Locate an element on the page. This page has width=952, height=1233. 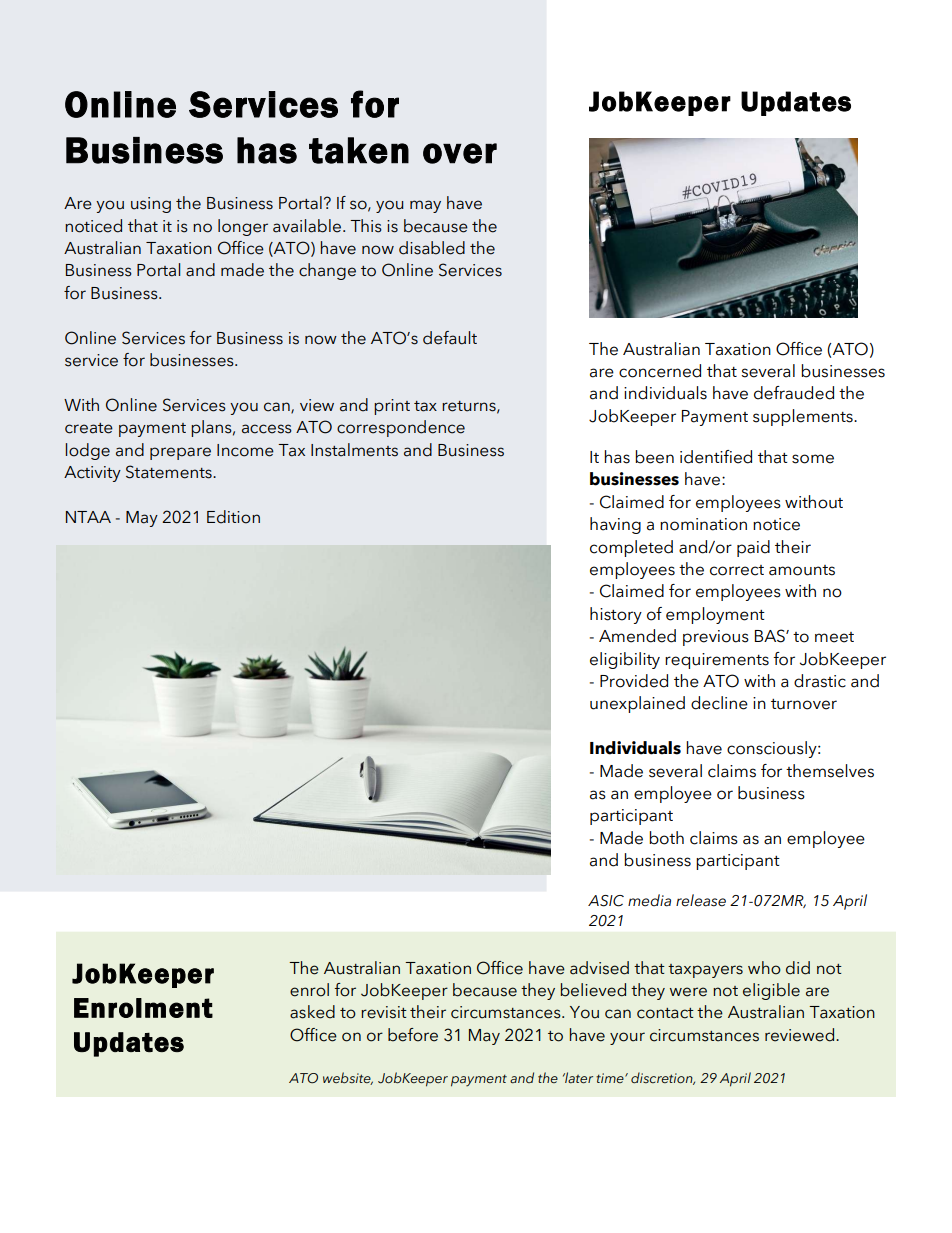
using is located at coordinates (151, 205).
